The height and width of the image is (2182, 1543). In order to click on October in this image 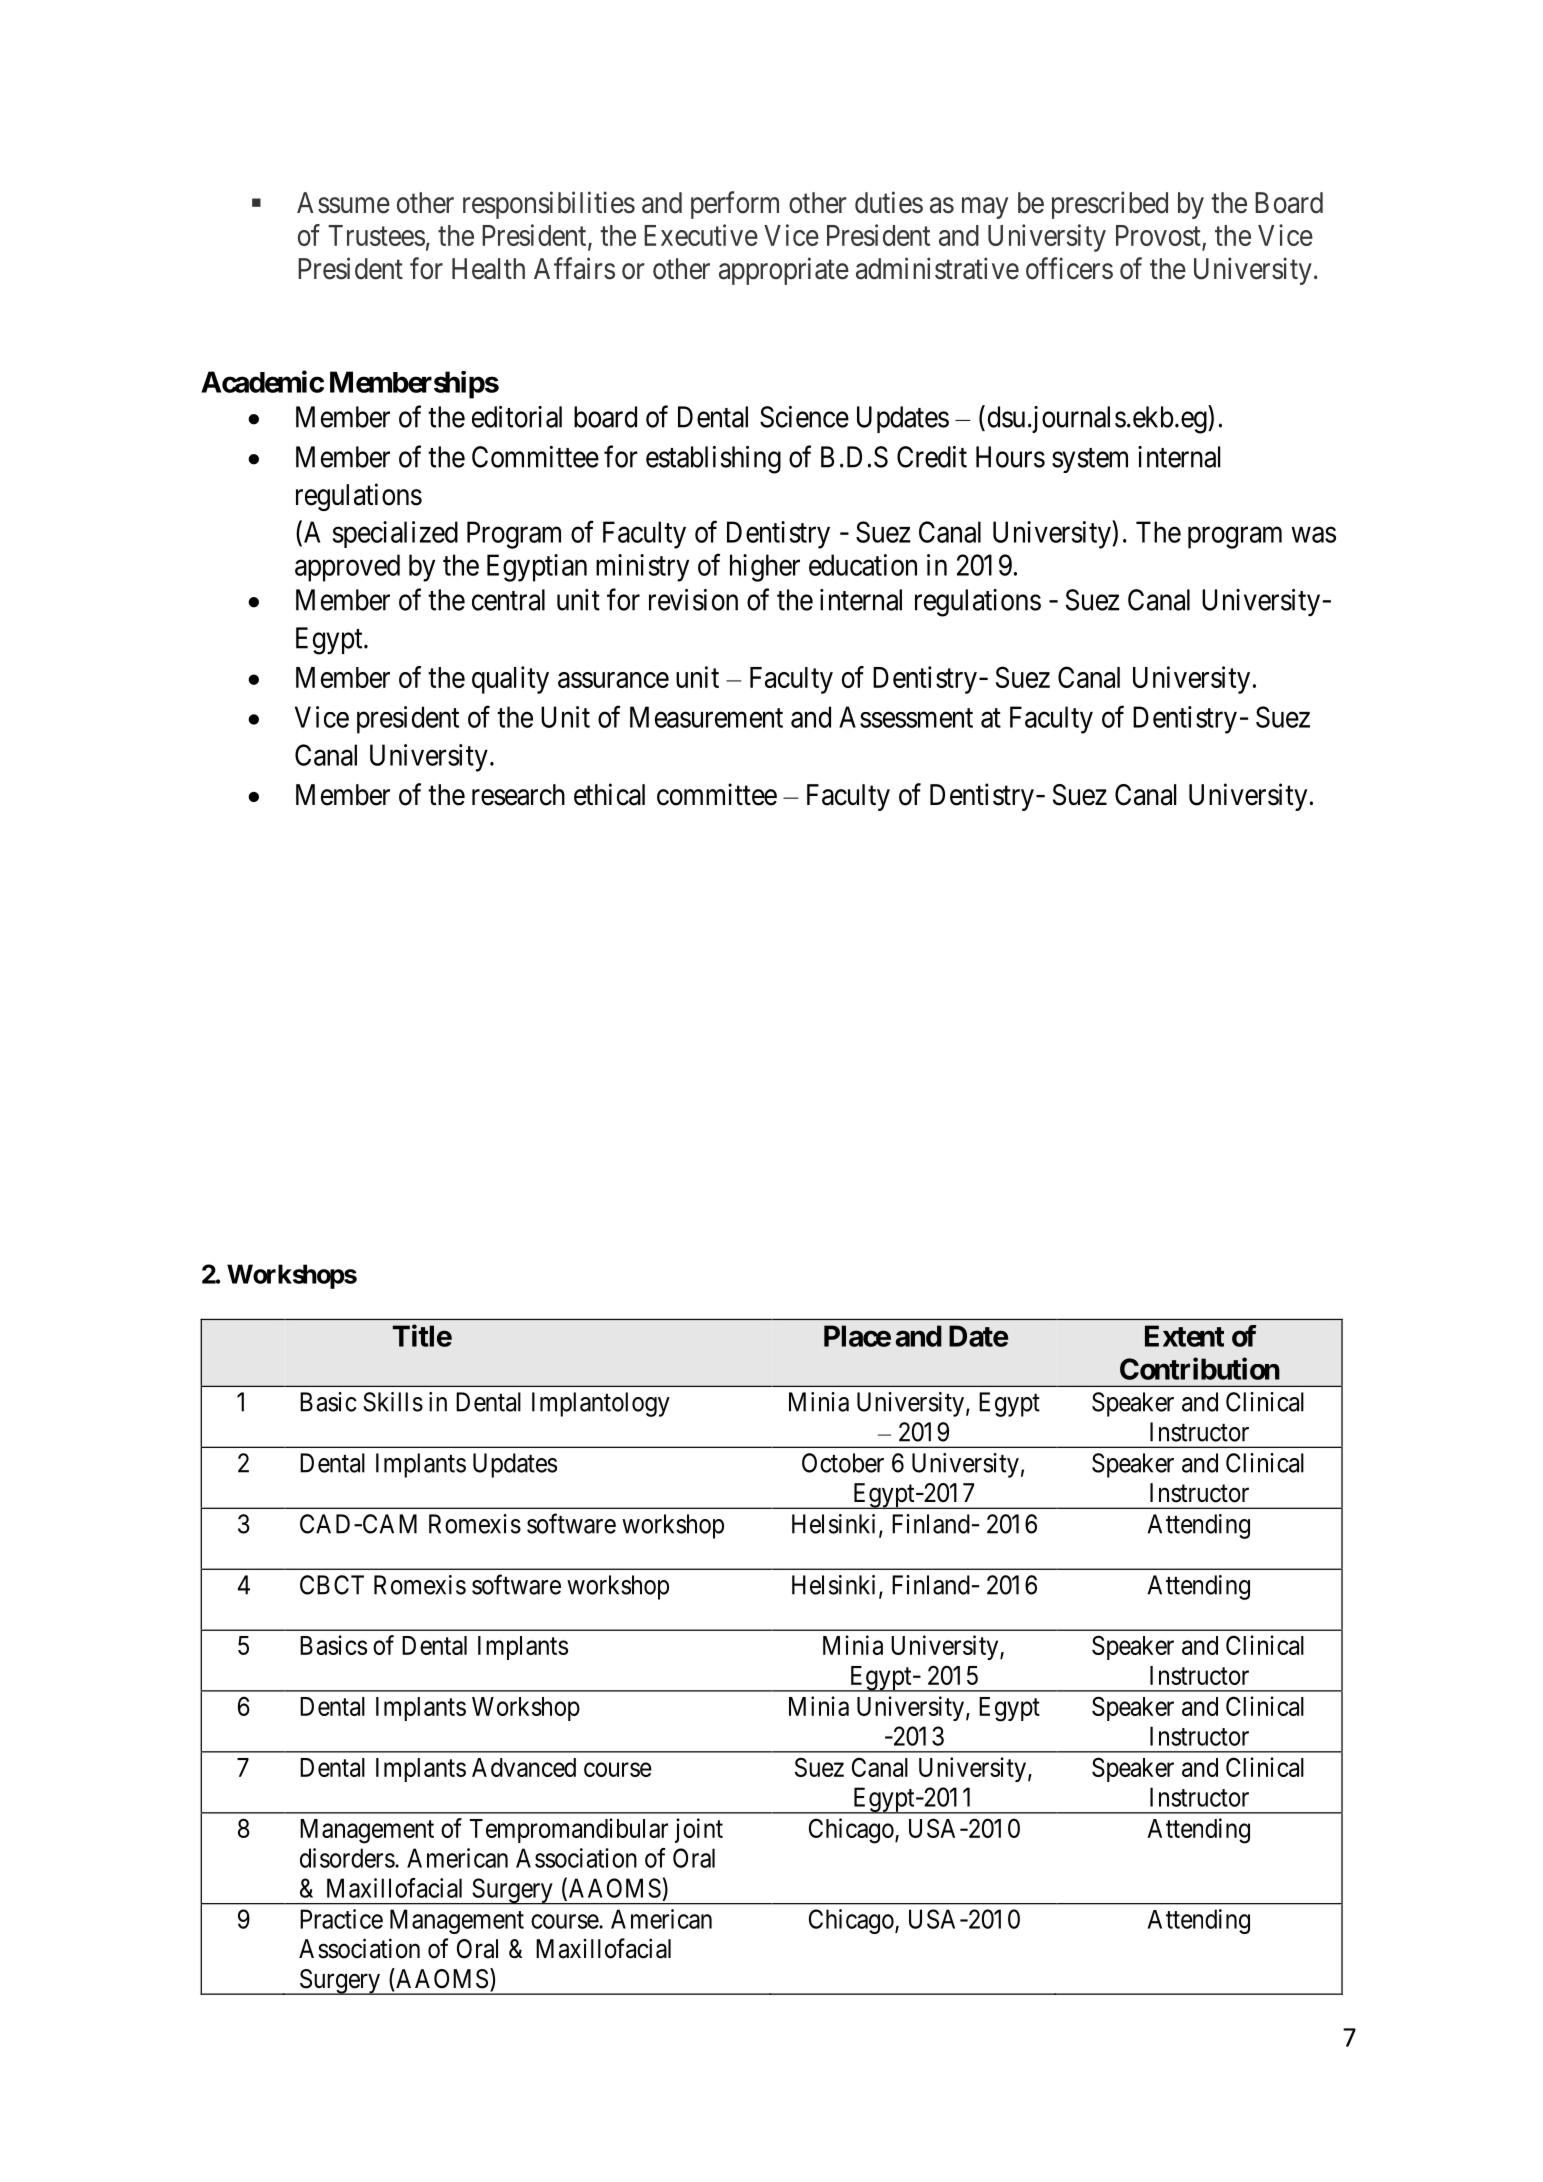, I will do `click(843, 1463)`.
